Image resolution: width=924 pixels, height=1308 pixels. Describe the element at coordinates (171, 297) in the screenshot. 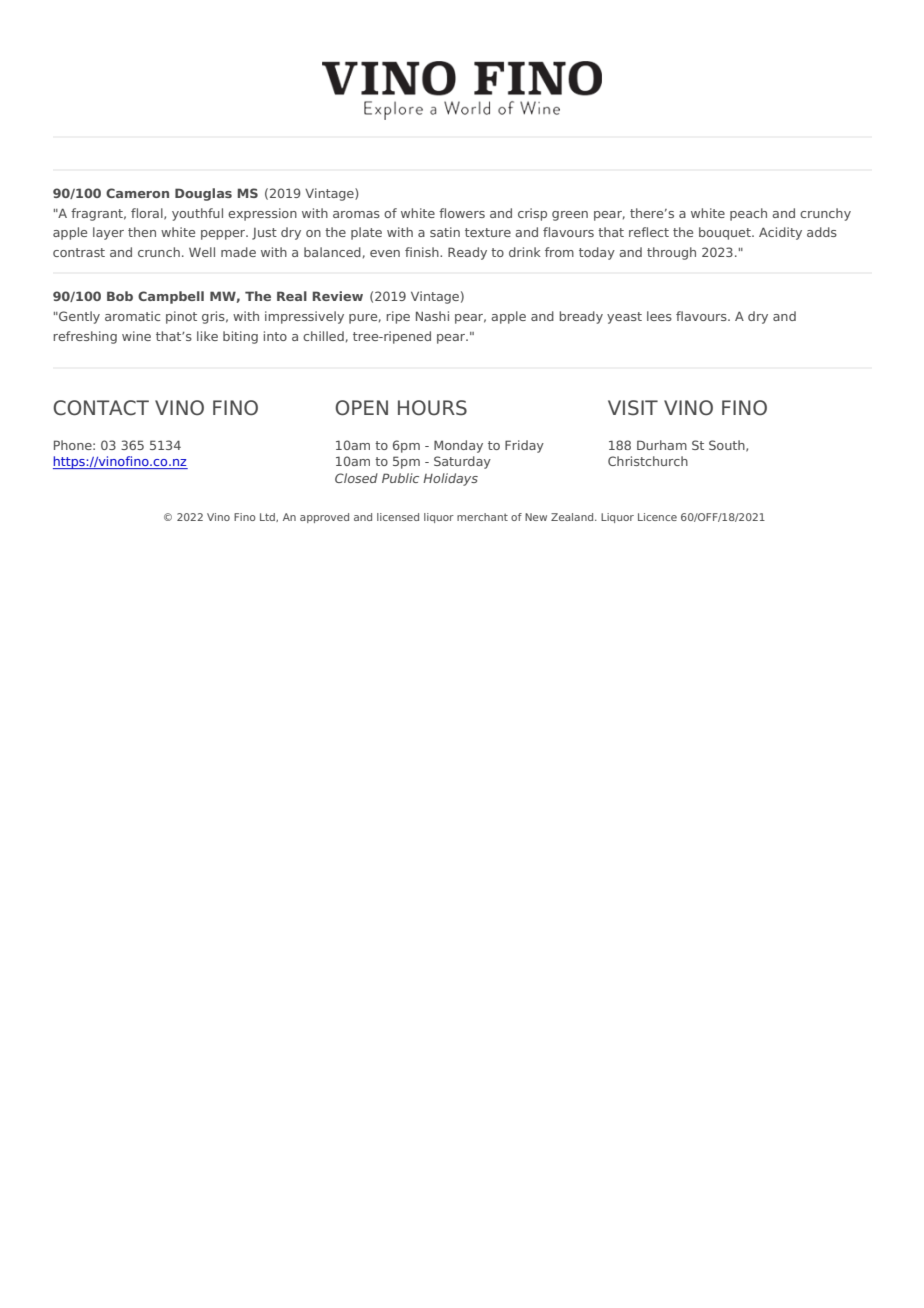

I see `Campbell` at that location.
